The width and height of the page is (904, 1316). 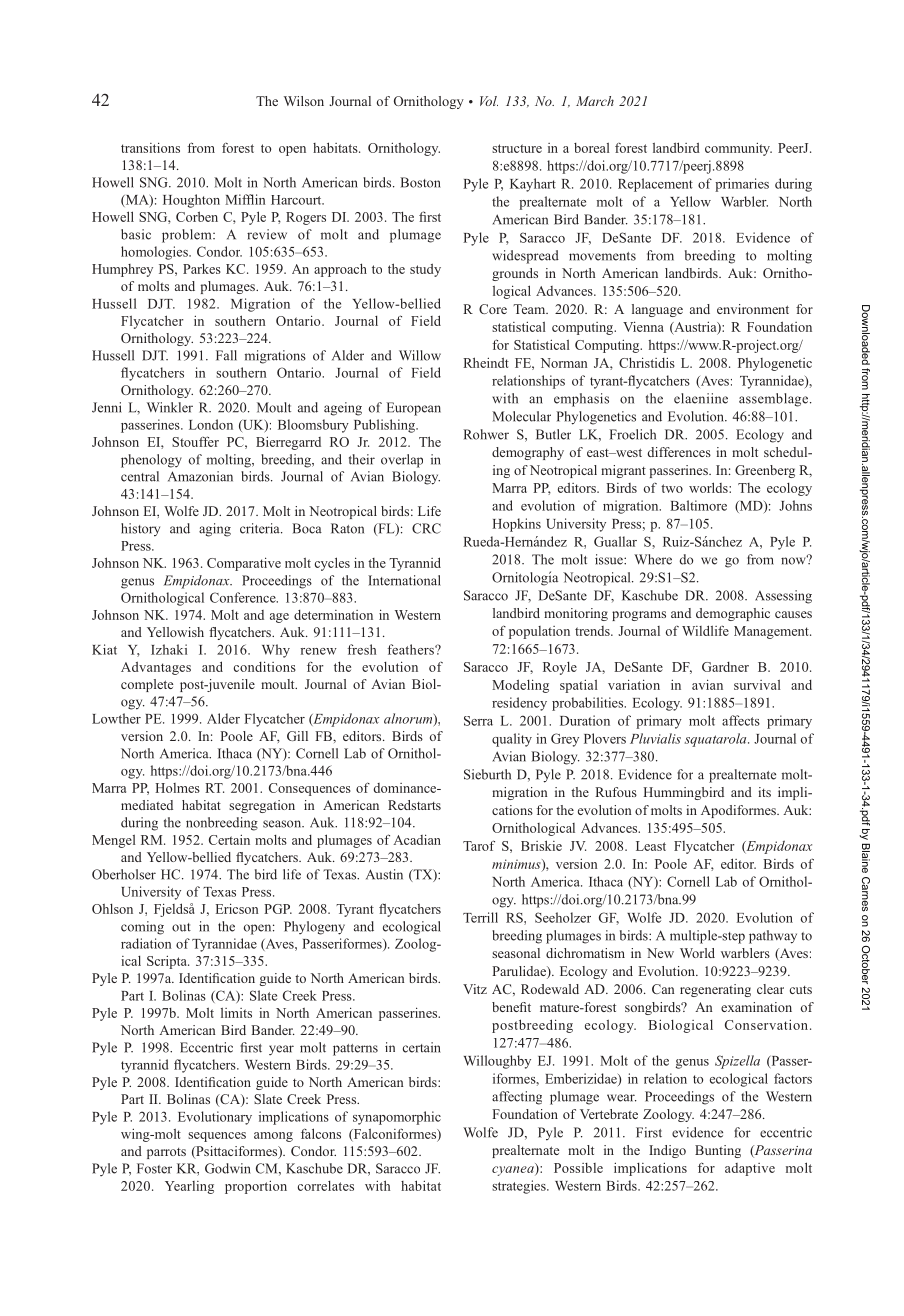 I want to click on Advantages, so click(x=156, y=668).
